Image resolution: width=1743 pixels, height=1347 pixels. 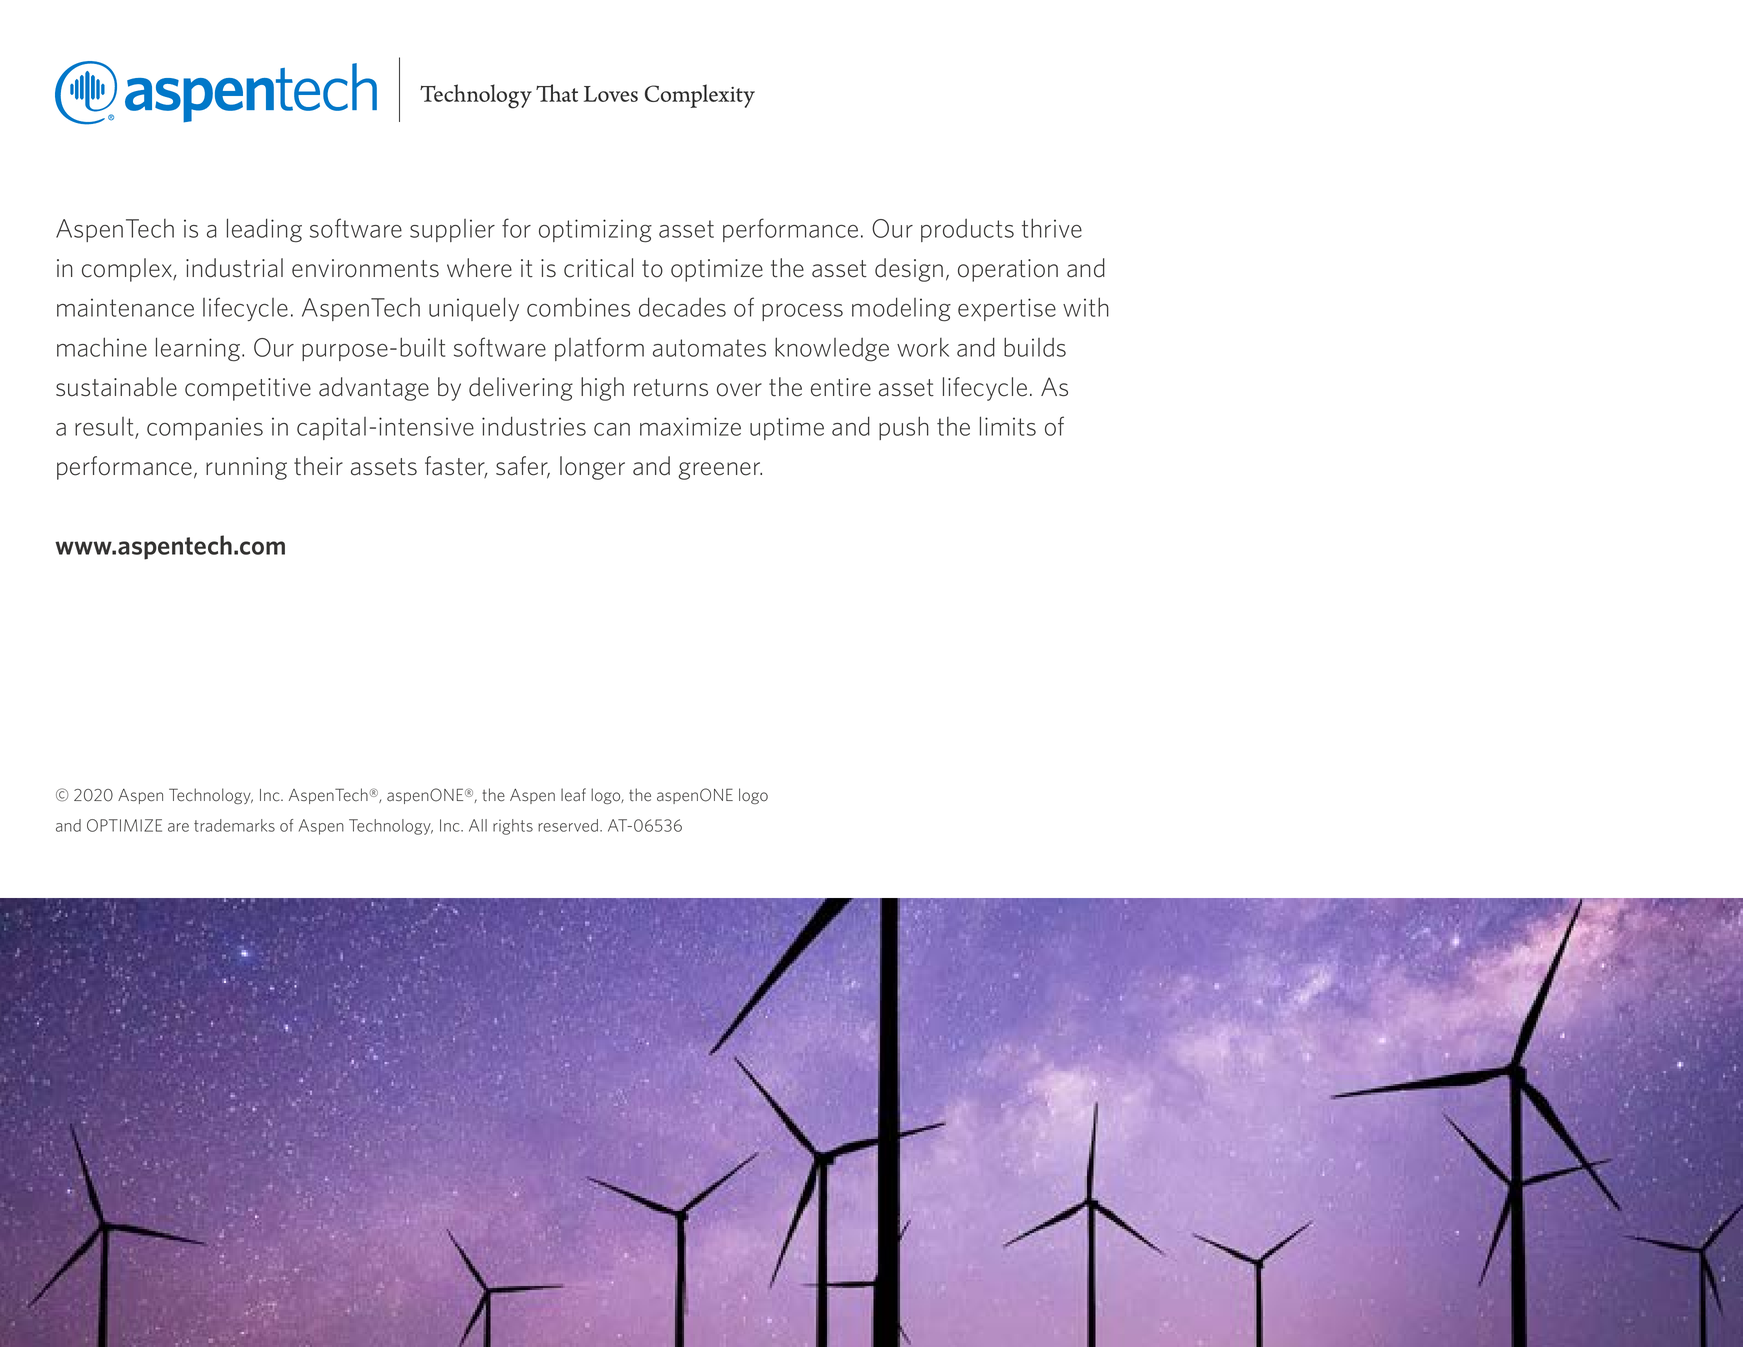 I want to click on reserved, so click(x=568, y=825).
